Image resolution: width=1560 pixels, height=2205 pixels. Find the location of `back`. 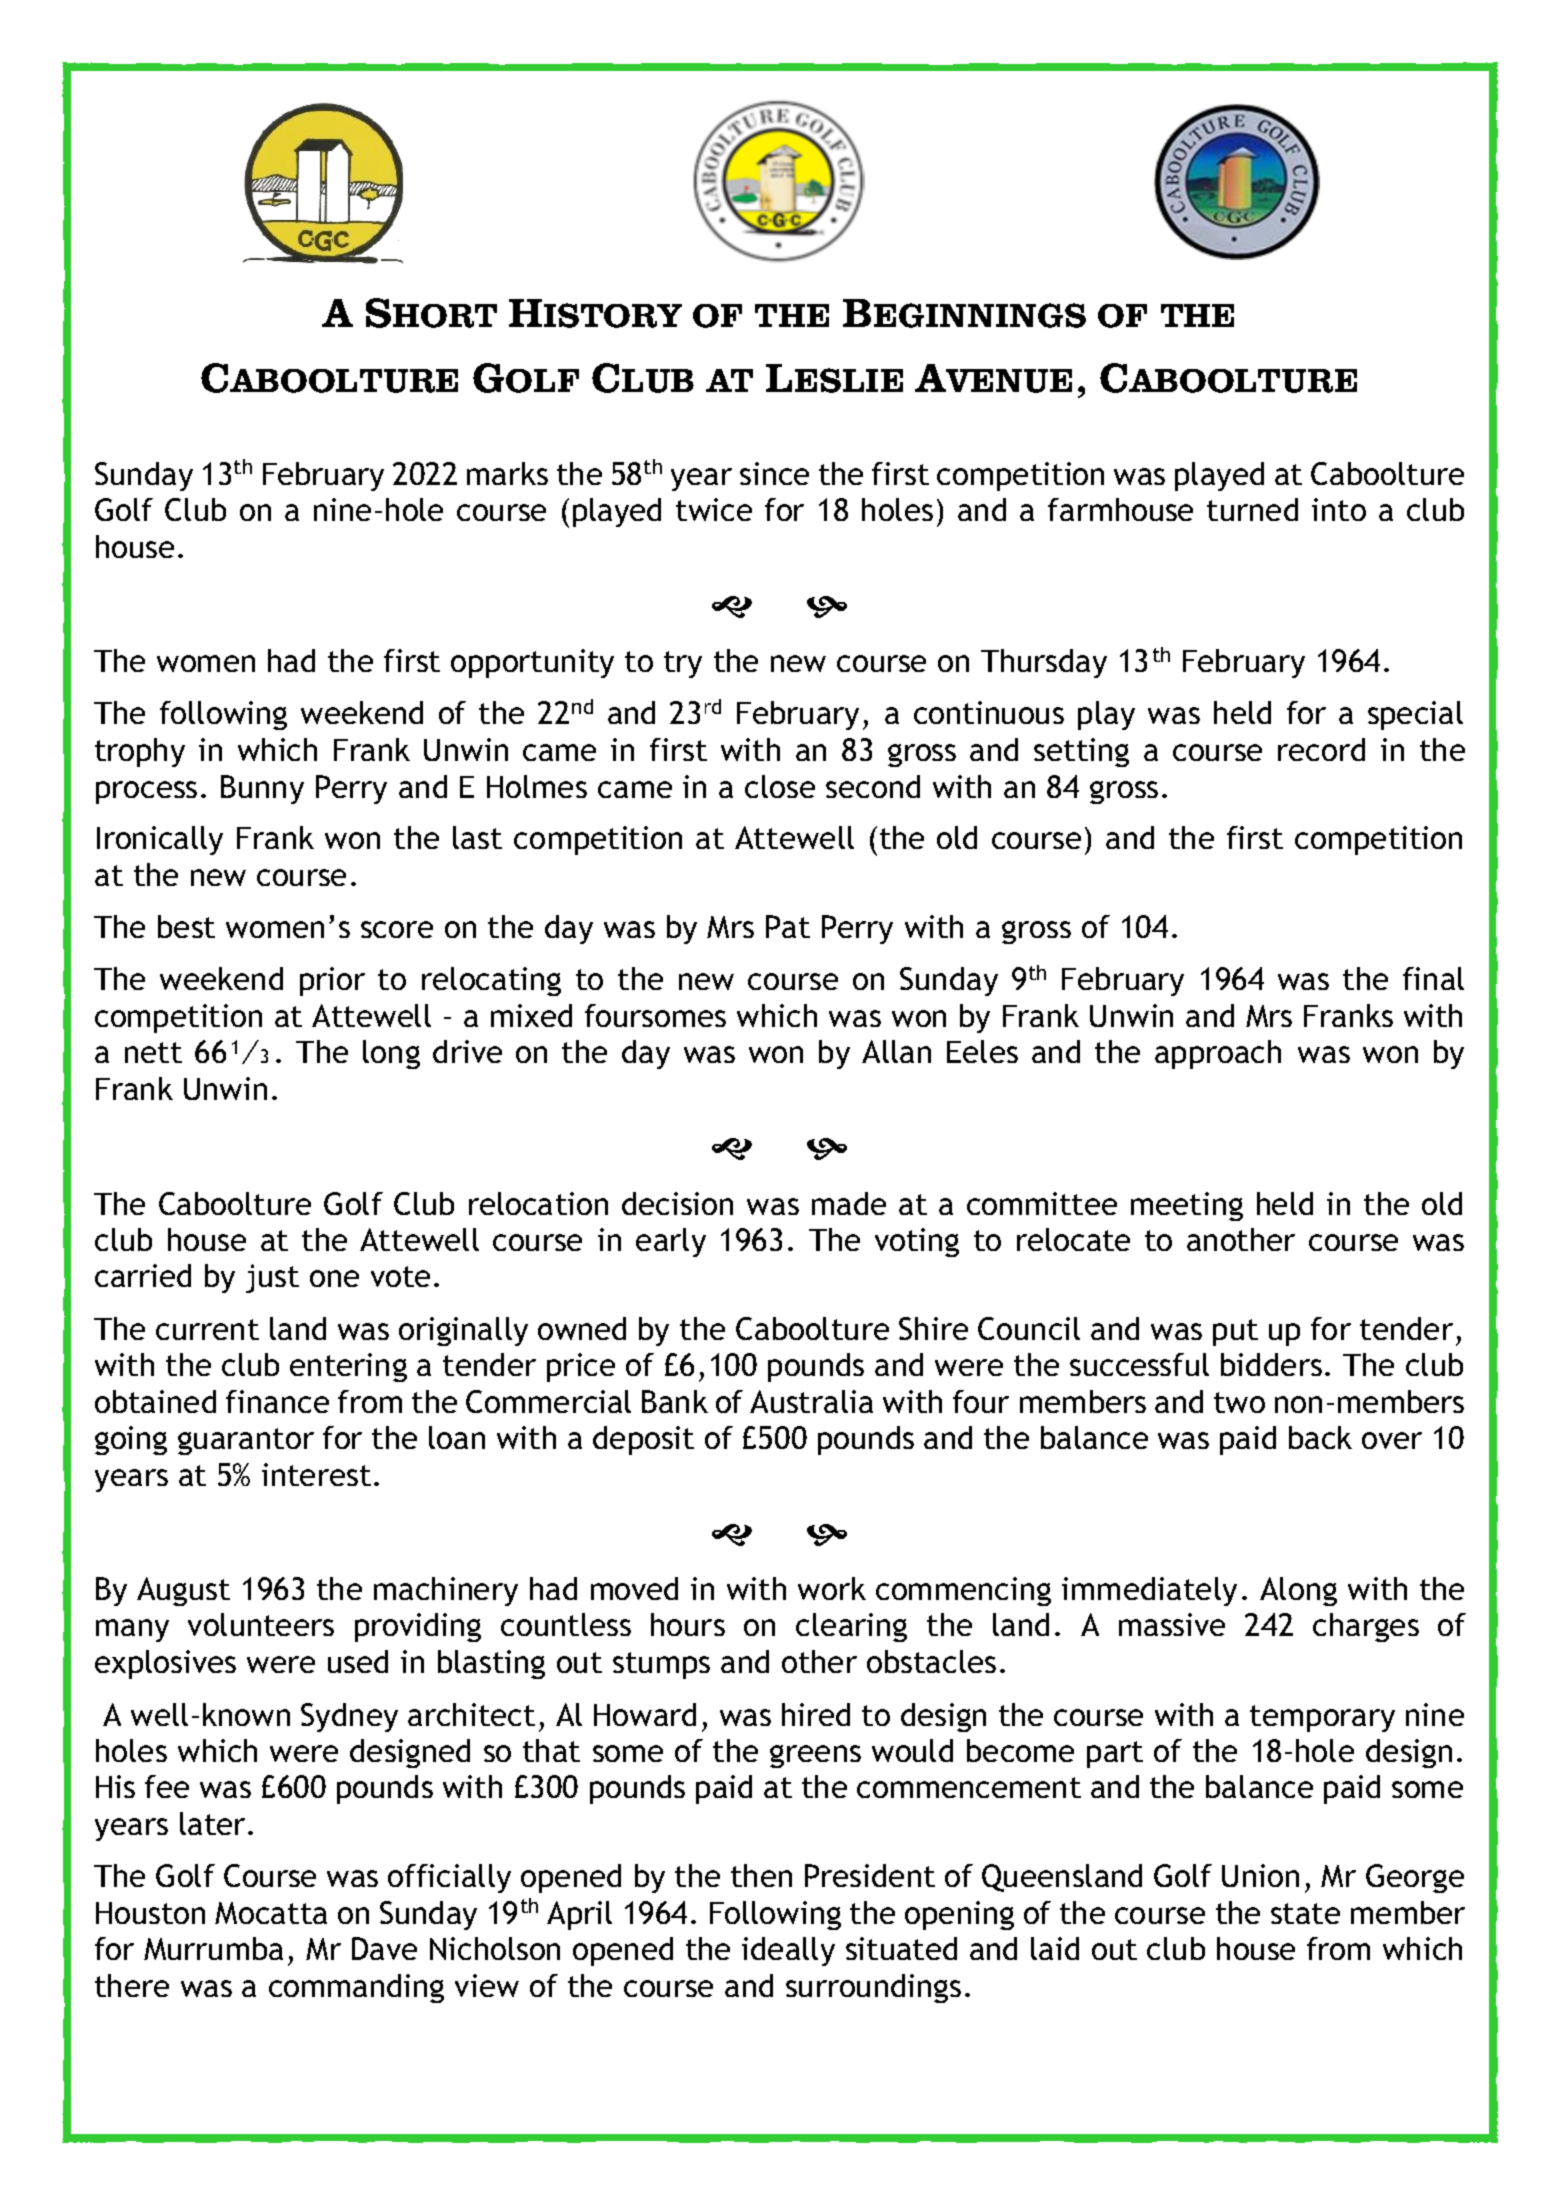

back is located at coordinates (1320, 1437).
